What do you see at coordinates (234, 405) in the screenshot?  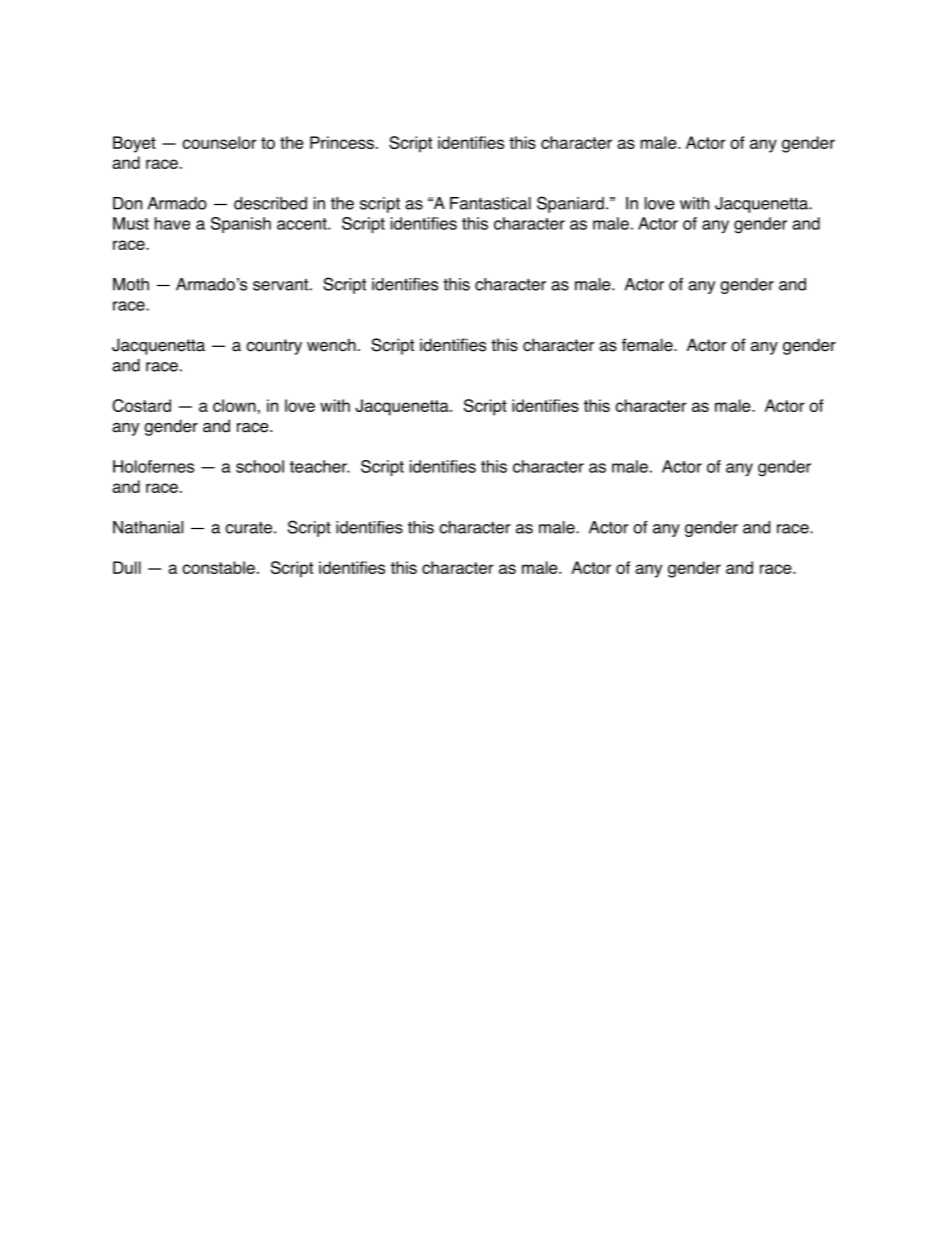 I see `clown` at bounding box center [234, 405].
